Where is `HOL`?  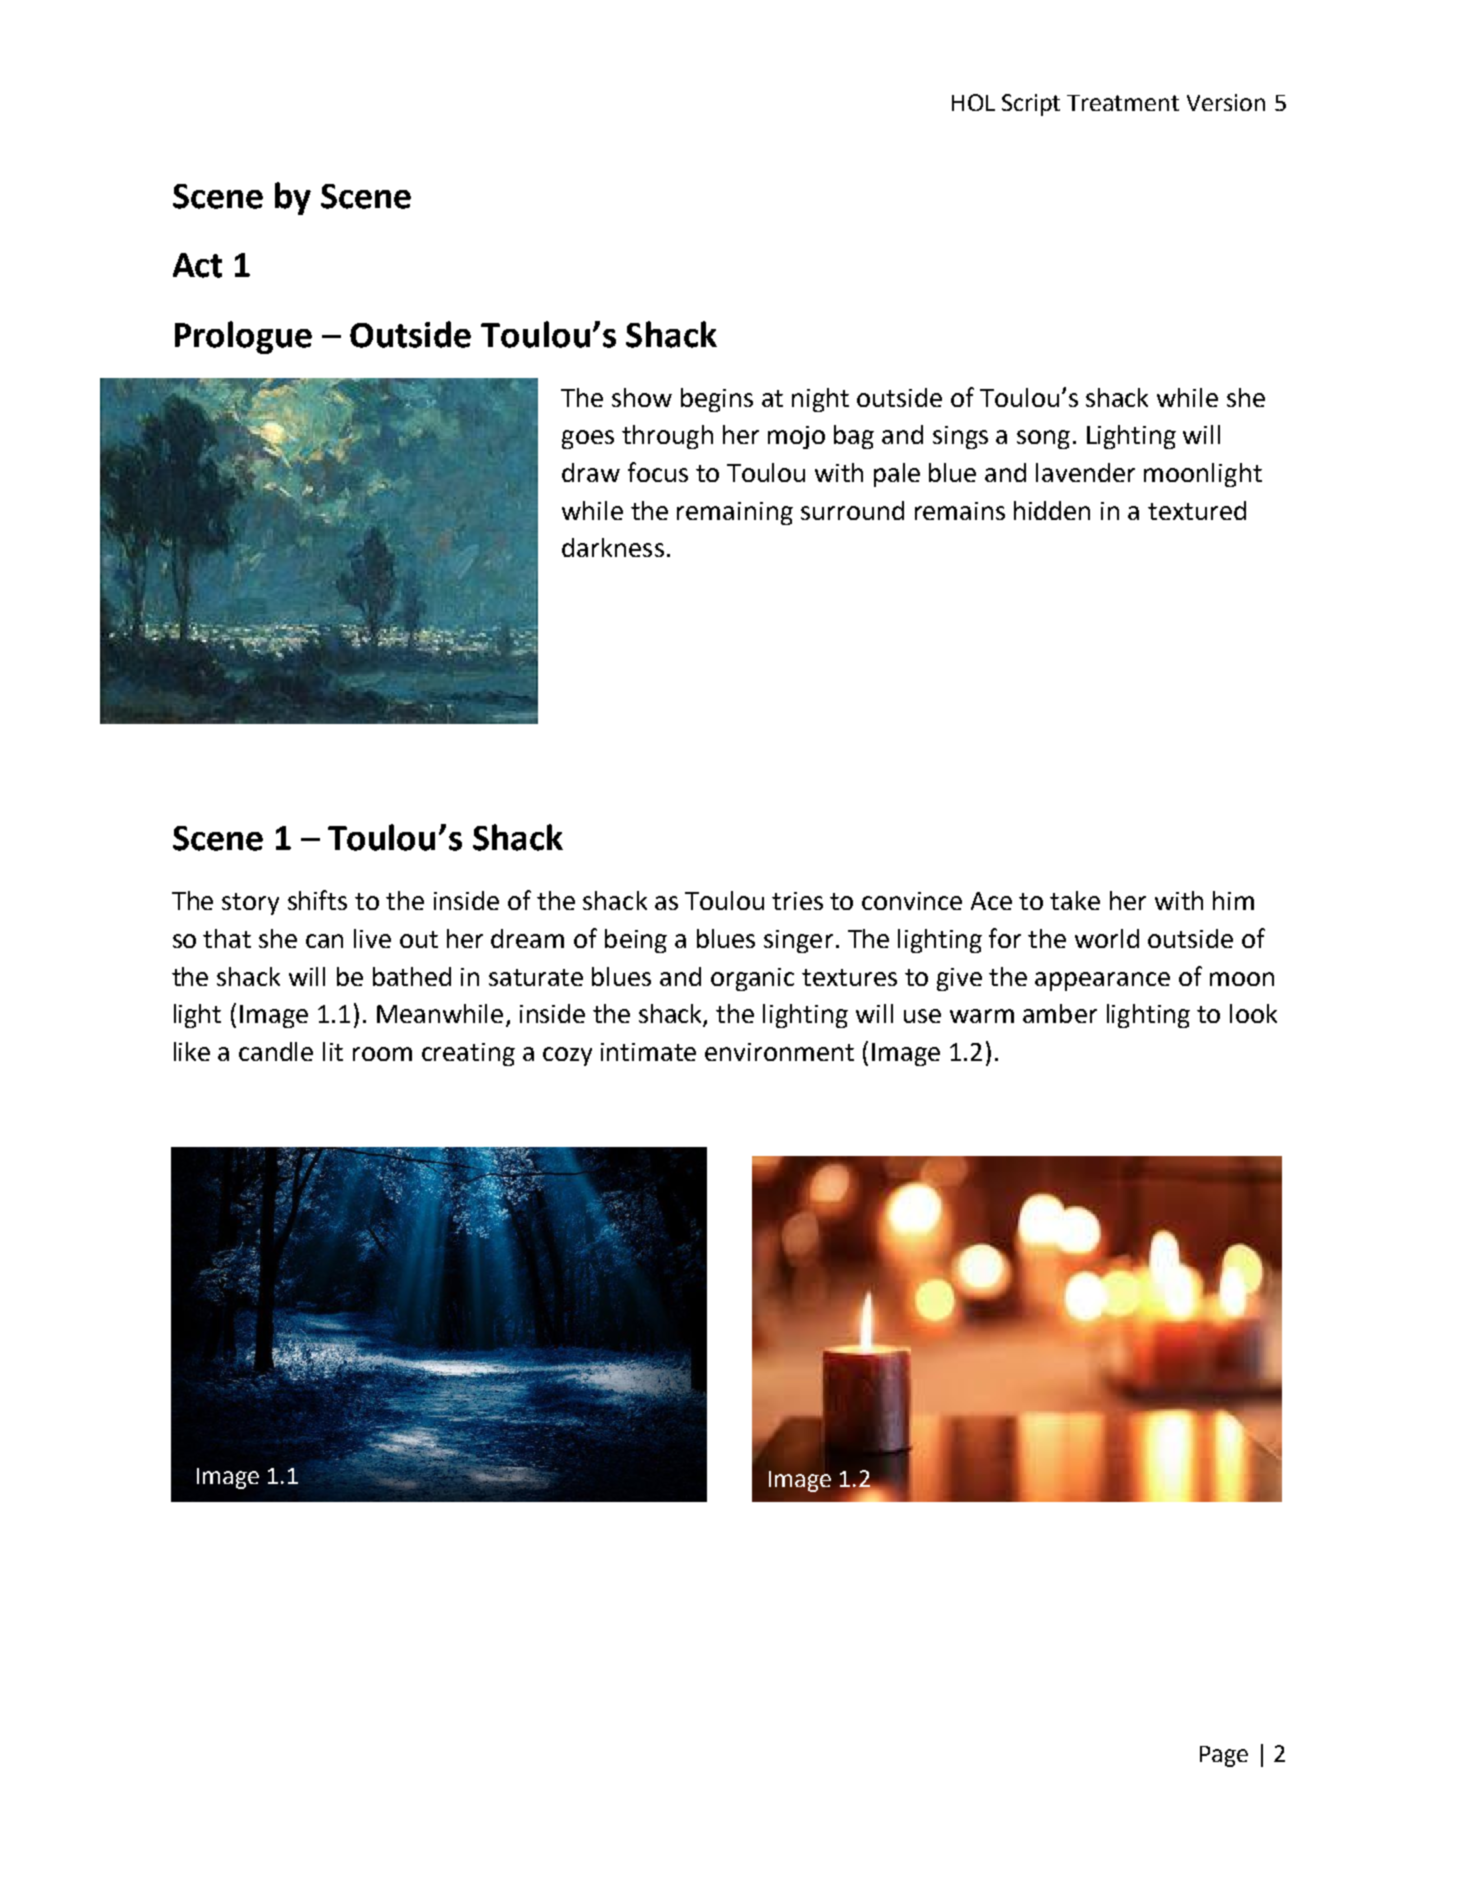
HOL is located at coordinates (973, 102).
